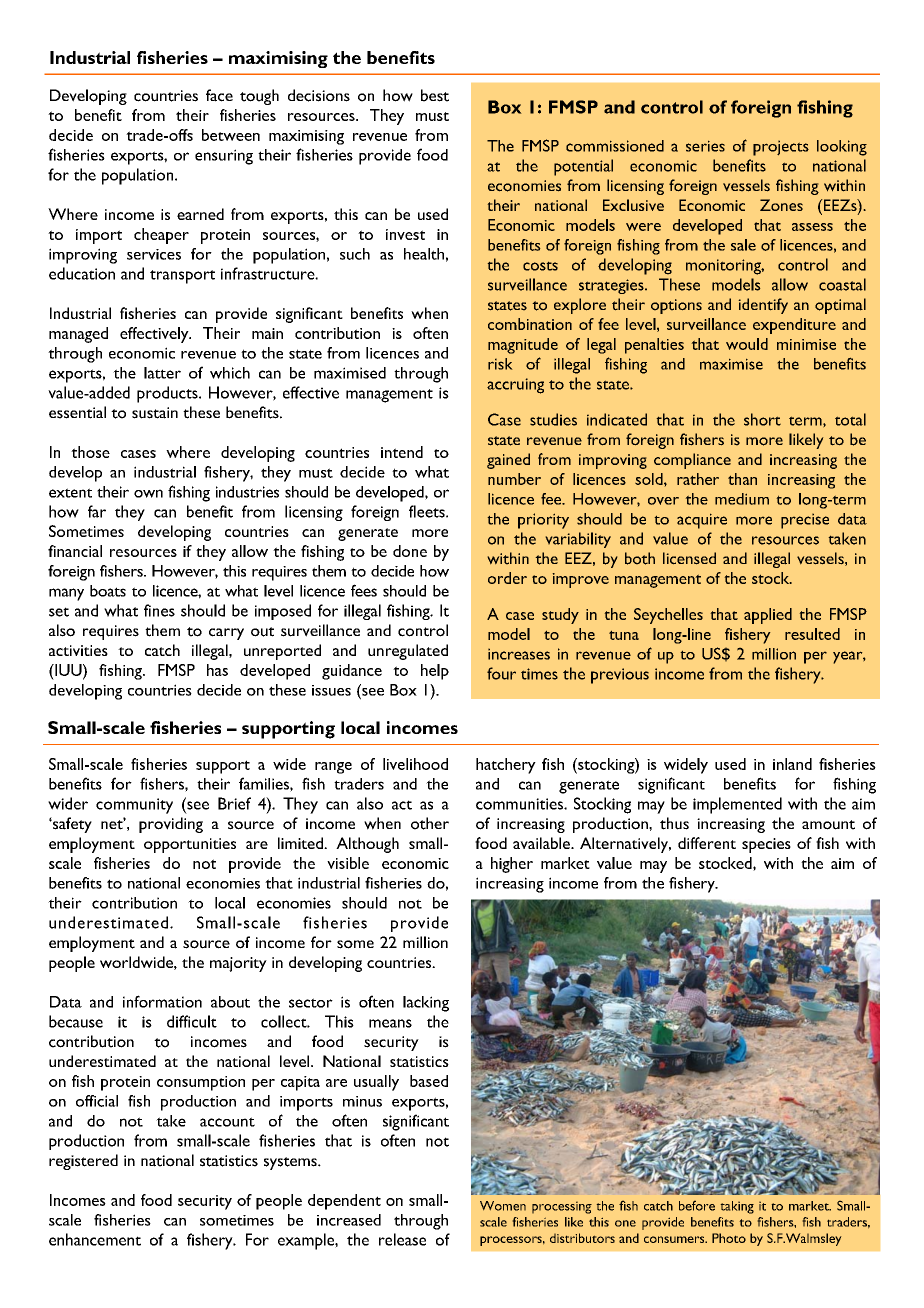 This screenshot has width=924, height=1308. Describe the element at coordinates (217, 670) in the screenshot. I see `has` at that location.
